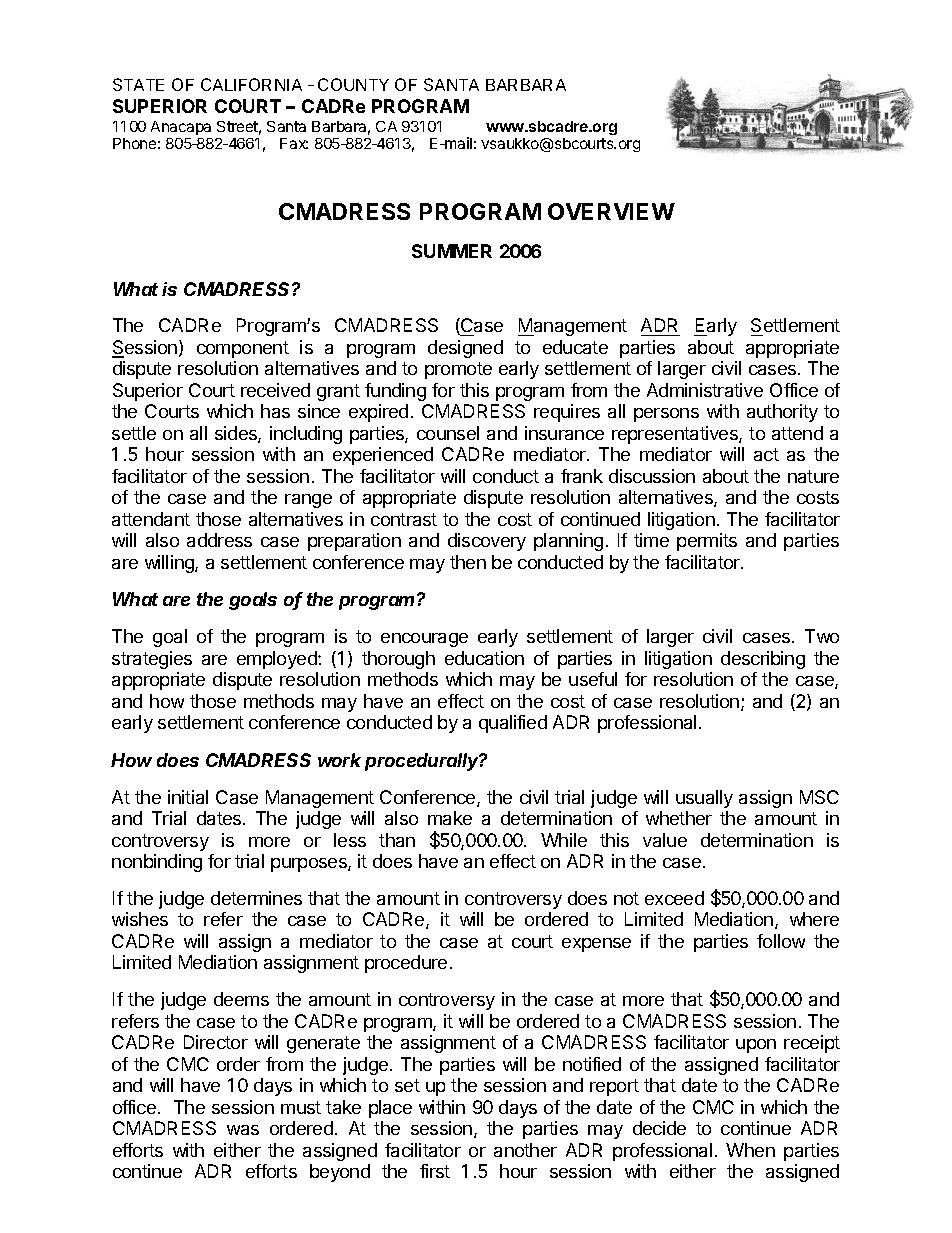  I want to click on component, so click(243, 349).
